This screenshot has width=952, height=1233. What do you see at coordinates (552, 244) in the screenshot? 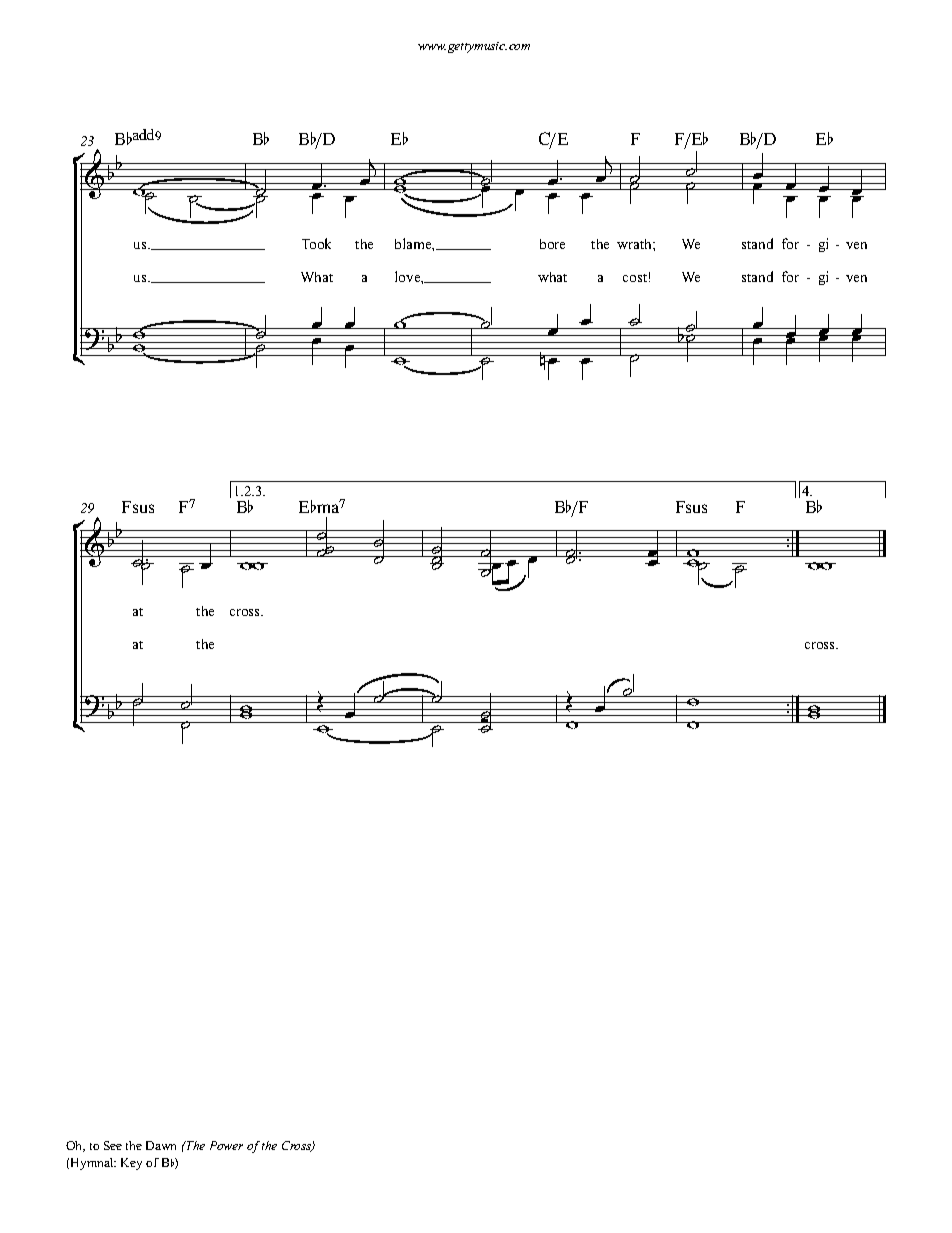
I see `bore` at bounding box center [552, 244].
